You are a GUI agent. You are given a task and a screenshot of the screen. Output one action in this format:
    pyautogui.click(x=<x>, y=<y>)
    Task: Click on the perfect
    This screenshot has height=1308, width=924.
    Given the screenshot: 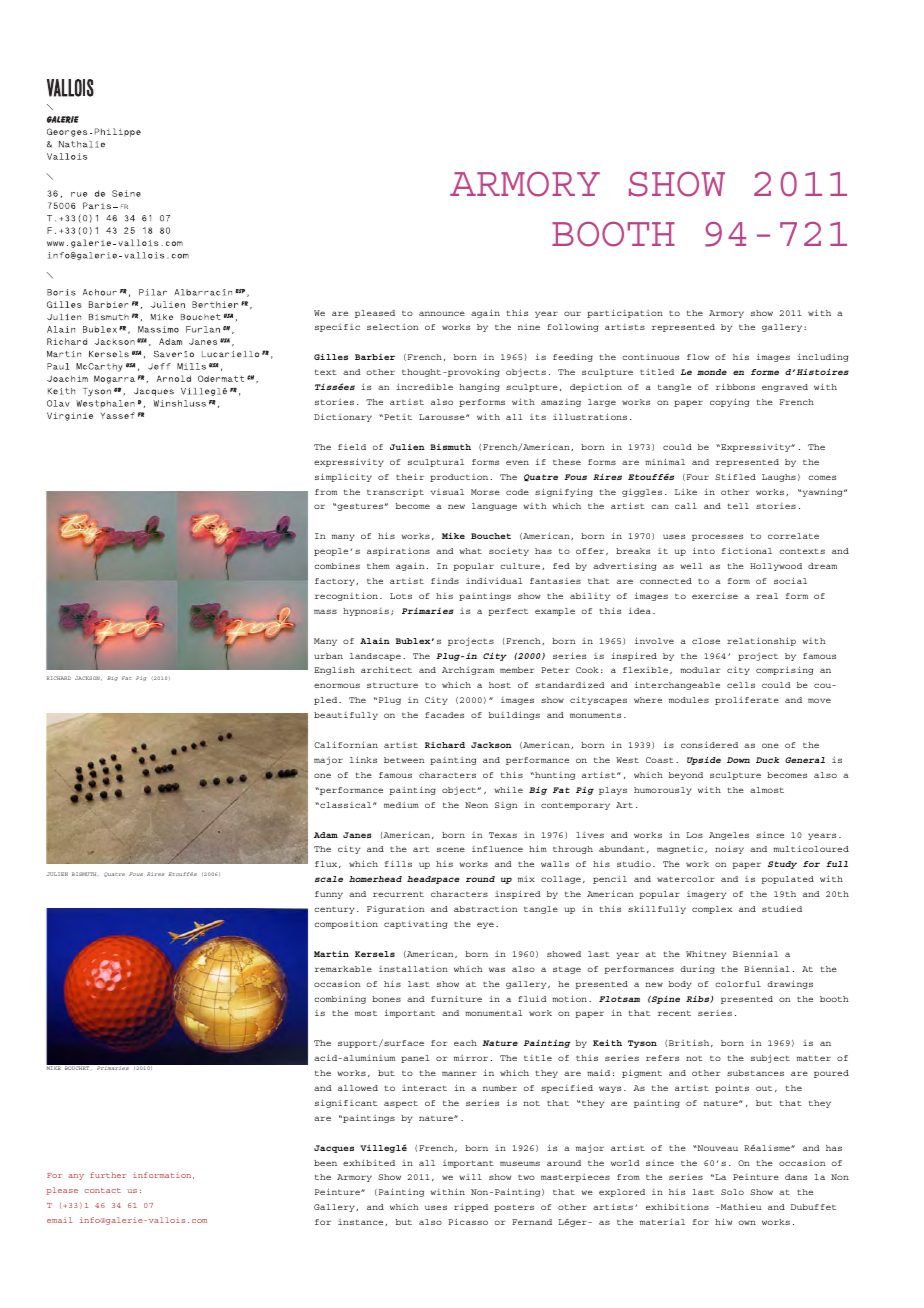 What is the action you would take?
    pyautogui.click(x=508, y=612)
